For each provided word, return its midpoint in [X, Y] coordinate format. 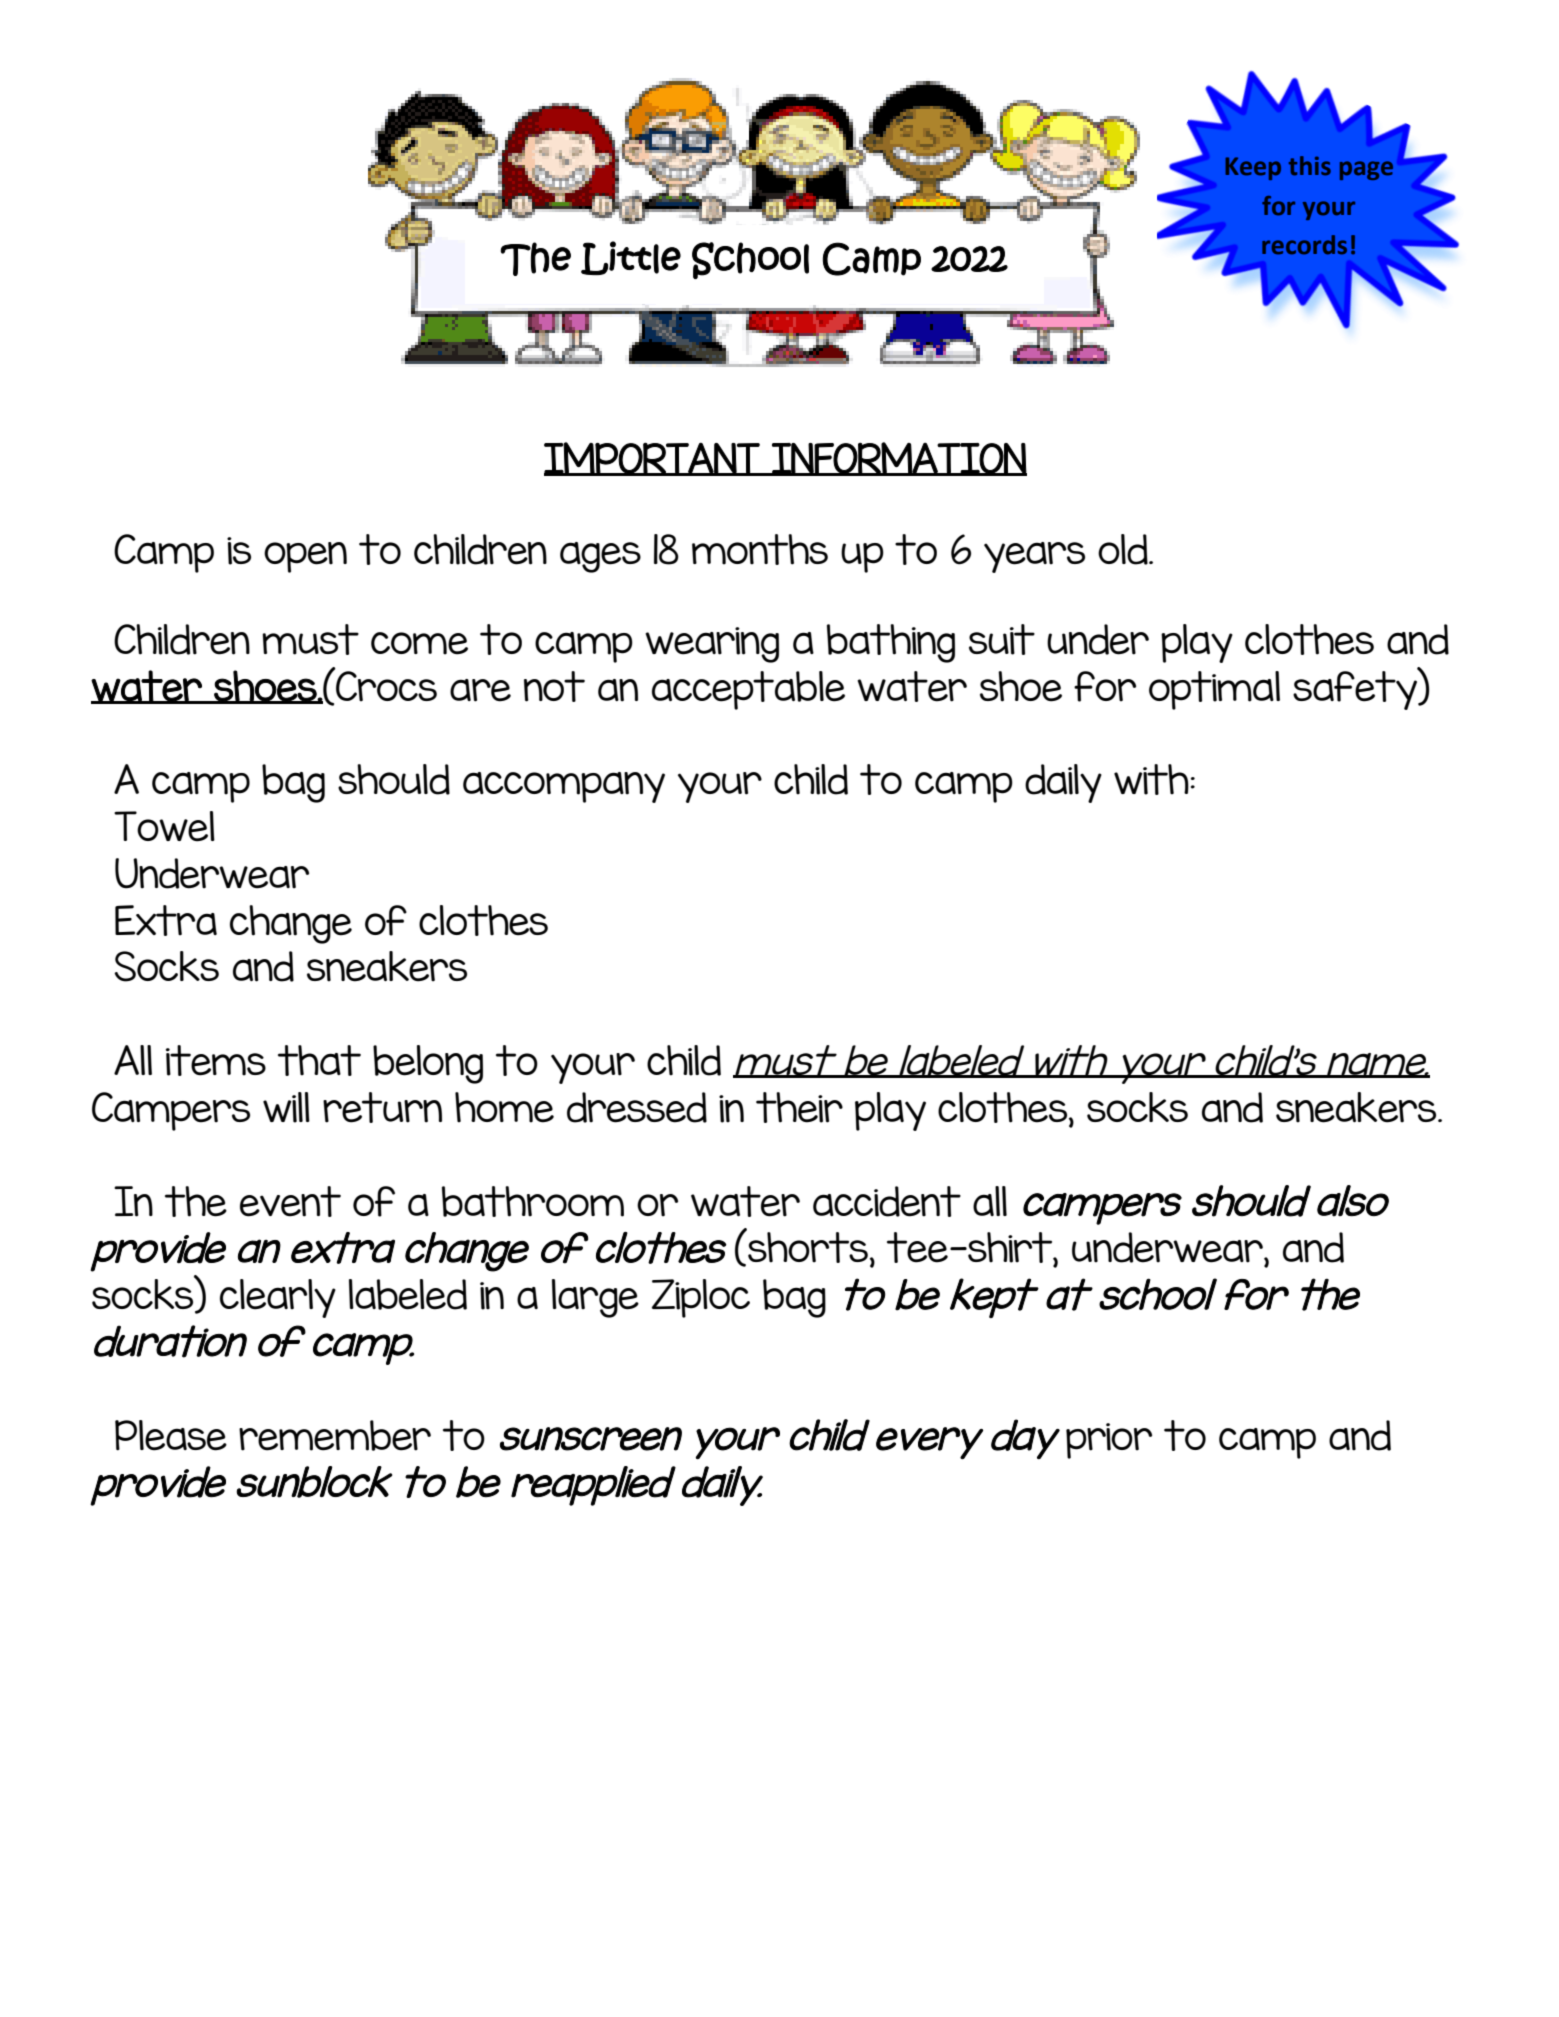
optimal [1214, 690]
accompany [564, 787]
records [1304, 245]
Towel [164, 826]
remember [335, 1435]
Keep [1253, 168]
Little [631, 258]
